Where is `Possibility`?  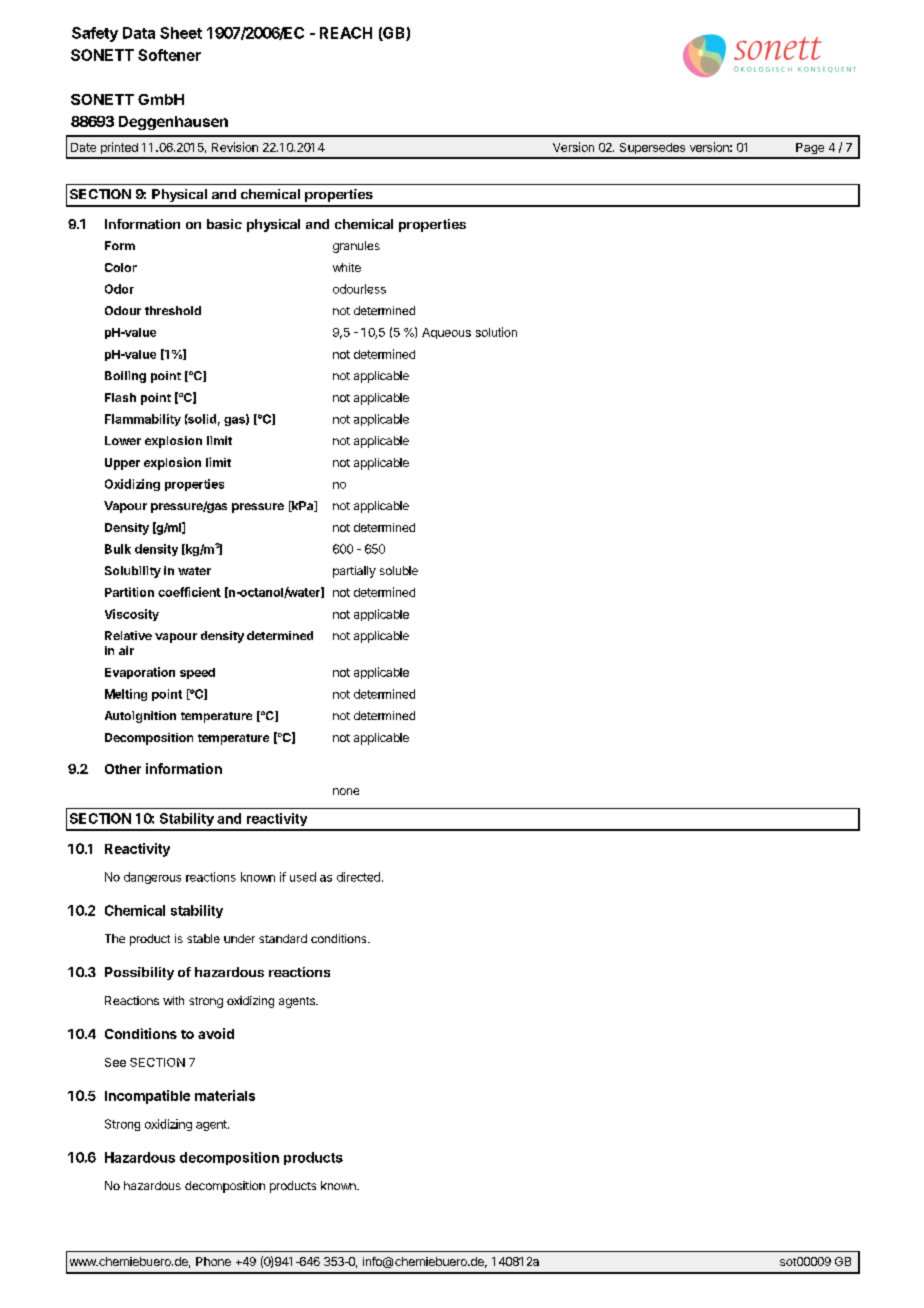 Possibility is located at coordinates (139, 973).
